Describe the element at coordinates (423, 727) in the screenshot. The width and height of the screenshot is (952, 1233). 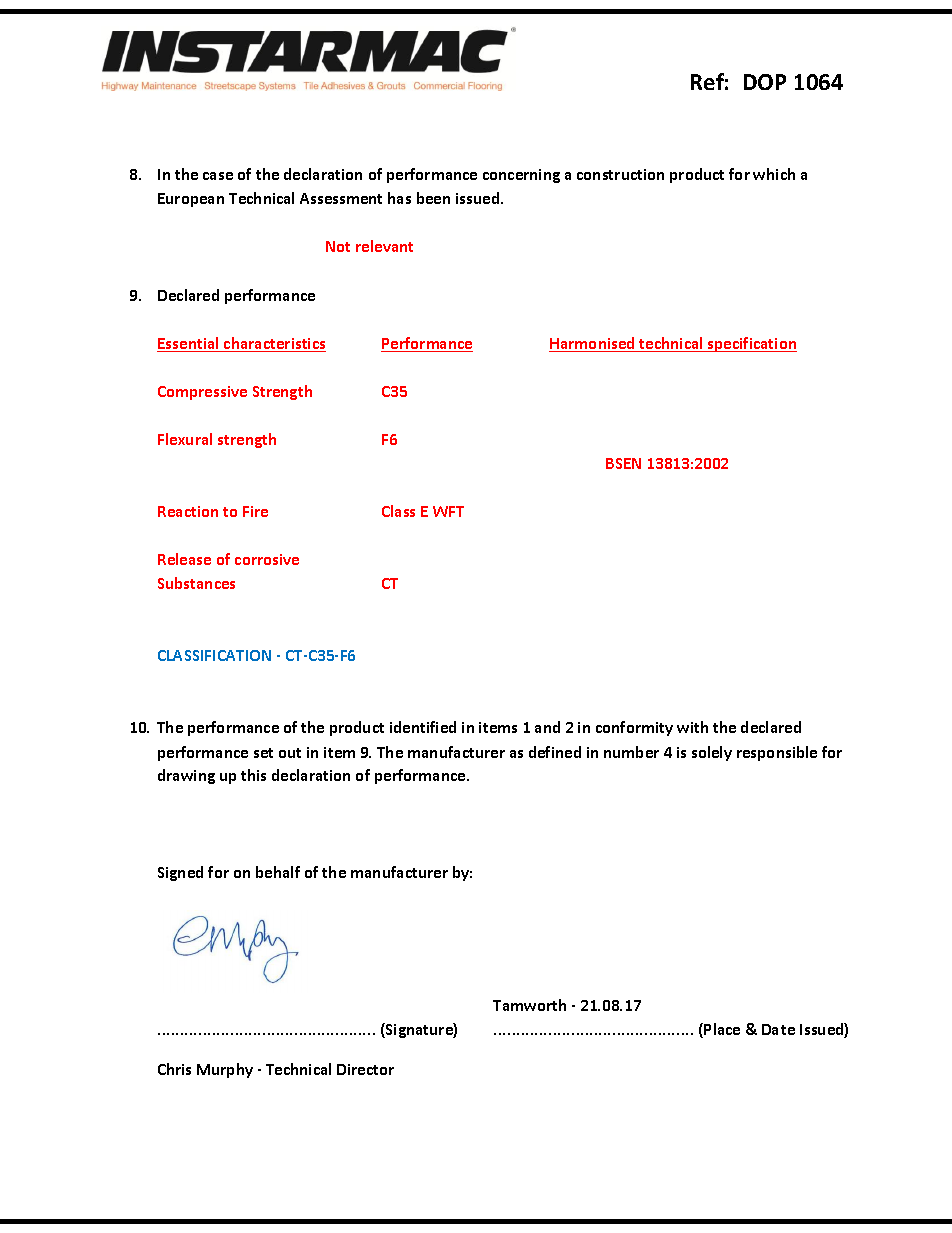
I see `identified` at that location.
